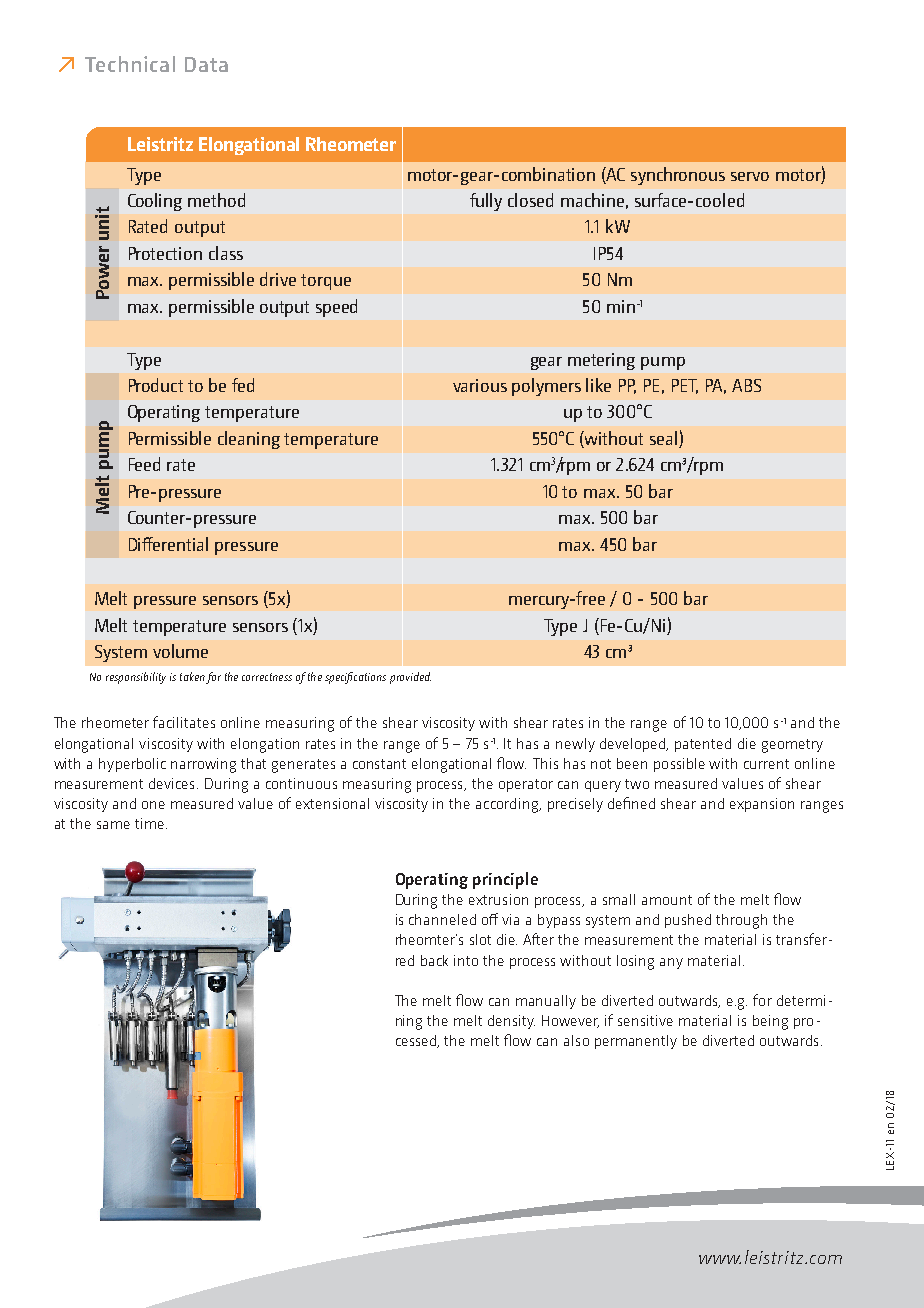 This screenshot has width=924, height=1308. What do you see at coordinates (156, 385) in the screenshot?
I see `Product` at bounding box center [156, 385].
